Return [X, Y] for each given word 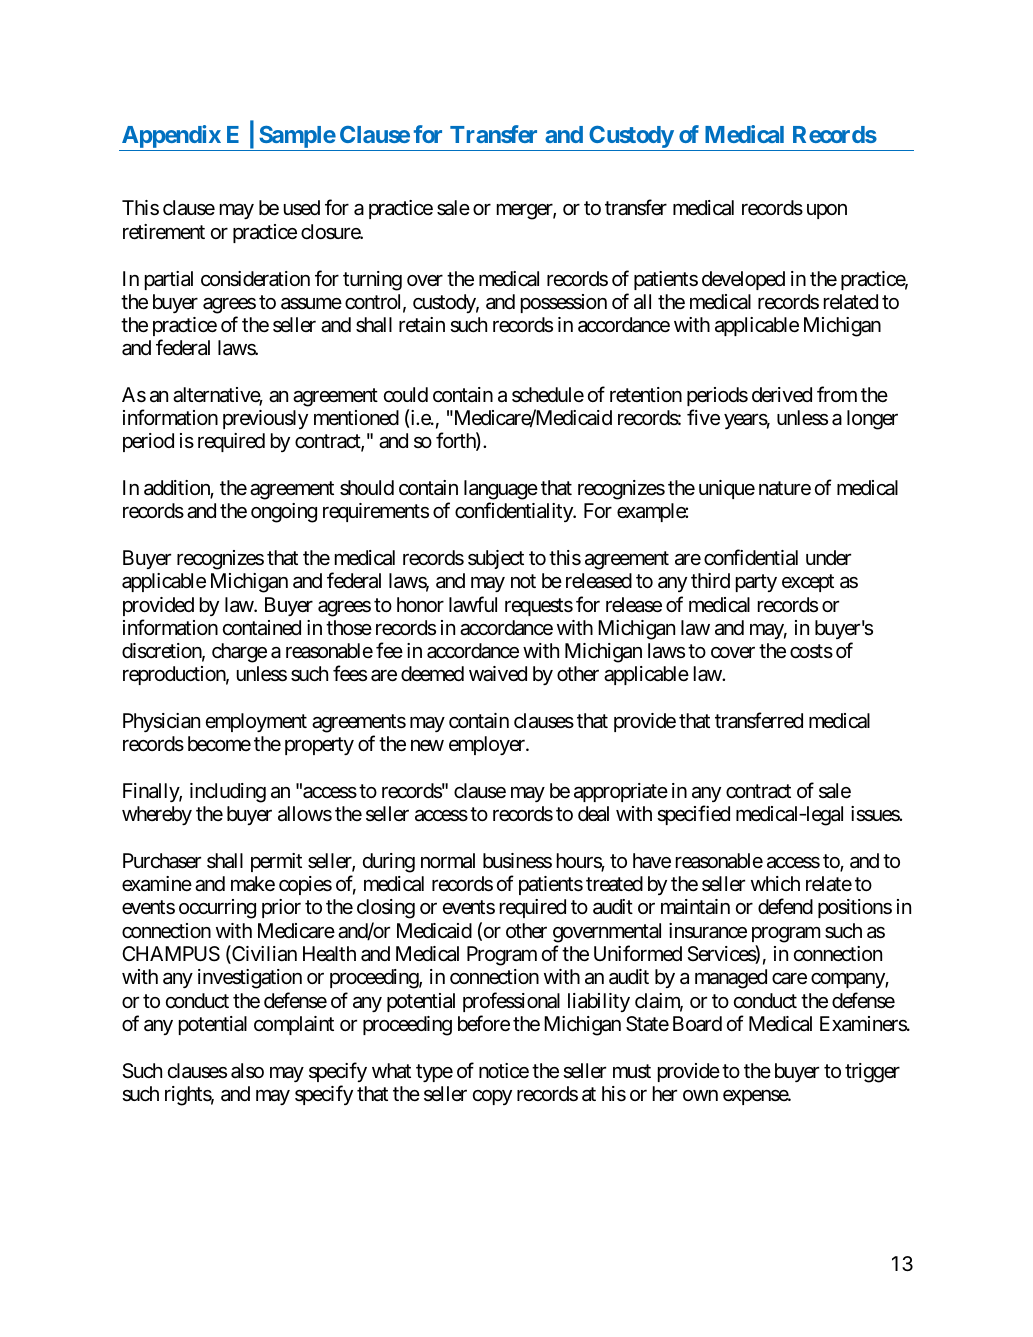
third [710, 580]
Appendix [170, 138]
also [247, 1071]
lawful [473, 604]
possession [564, 303]
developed [743, 280]
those [349, 627]
